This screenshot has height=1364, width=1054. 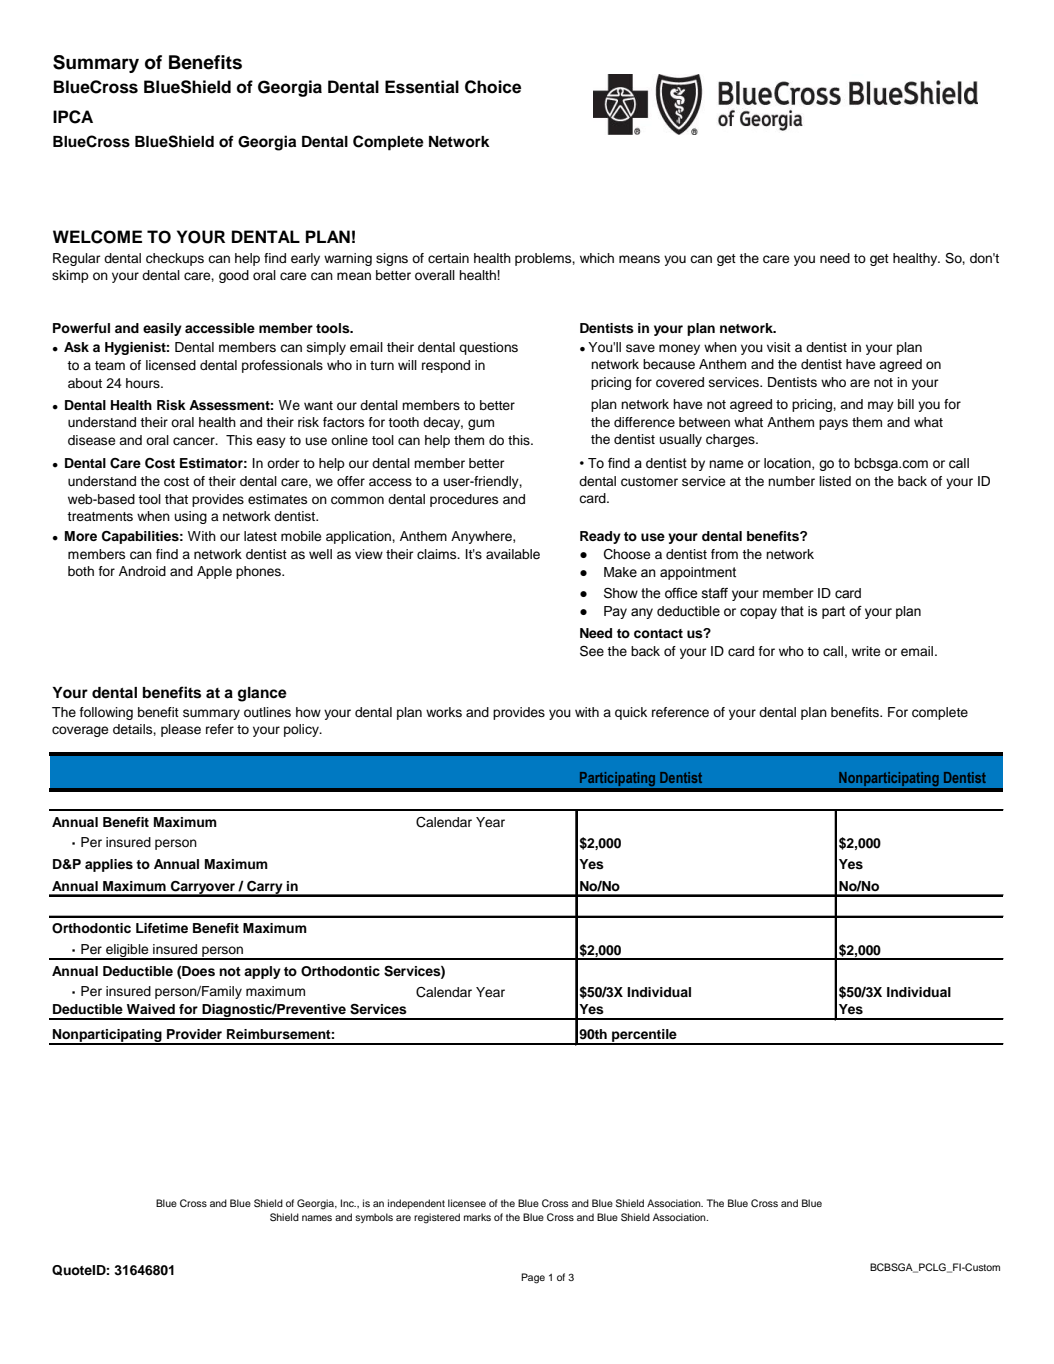 What do you see at coordinates (597, 258) in the screenshot?
I see `which` at bounding box center [597, 258].
